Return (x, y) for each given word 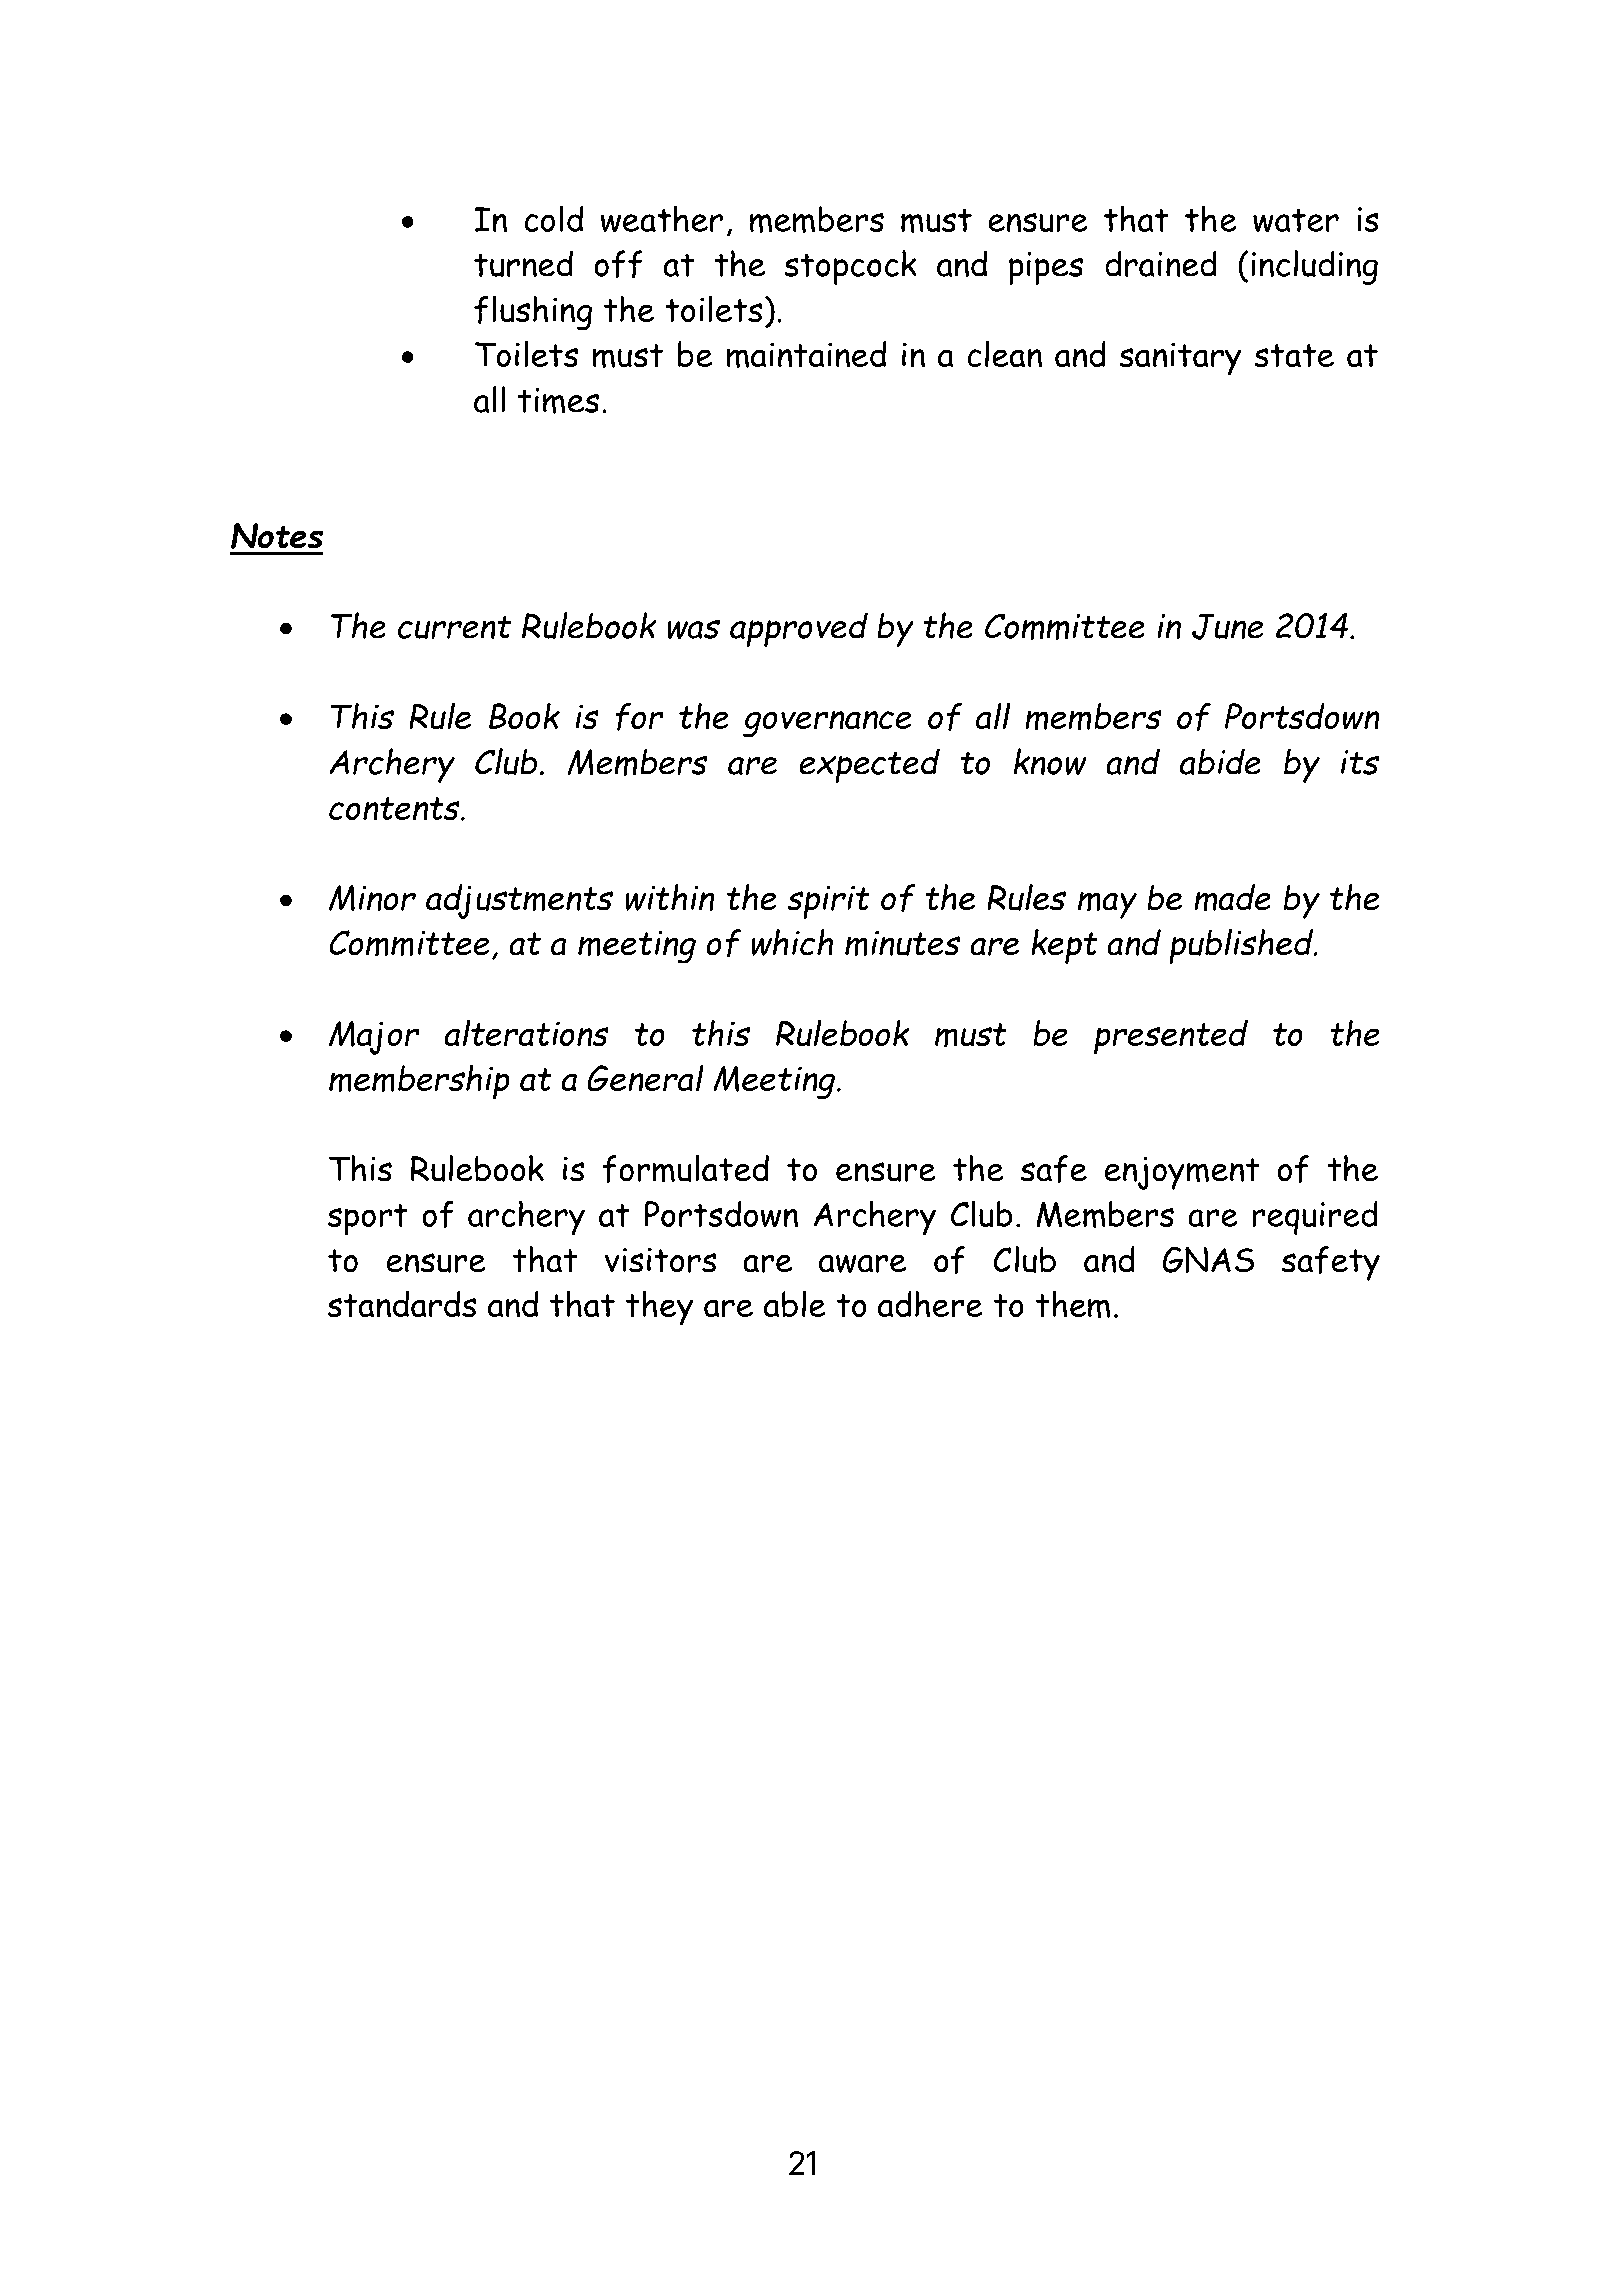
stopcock (850, 267)
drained (1161, 263)
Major (374, 1038)
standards (402, 1304)
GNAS (1208, 1259)
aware (862, 1264)
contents (395, 809)
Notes (277, 536)
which (792, 942)
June (1227, 626)
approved (799, 629)
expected (869, 765)
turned (523, 263)
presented (1171, 1037)
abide (1220, 761)
